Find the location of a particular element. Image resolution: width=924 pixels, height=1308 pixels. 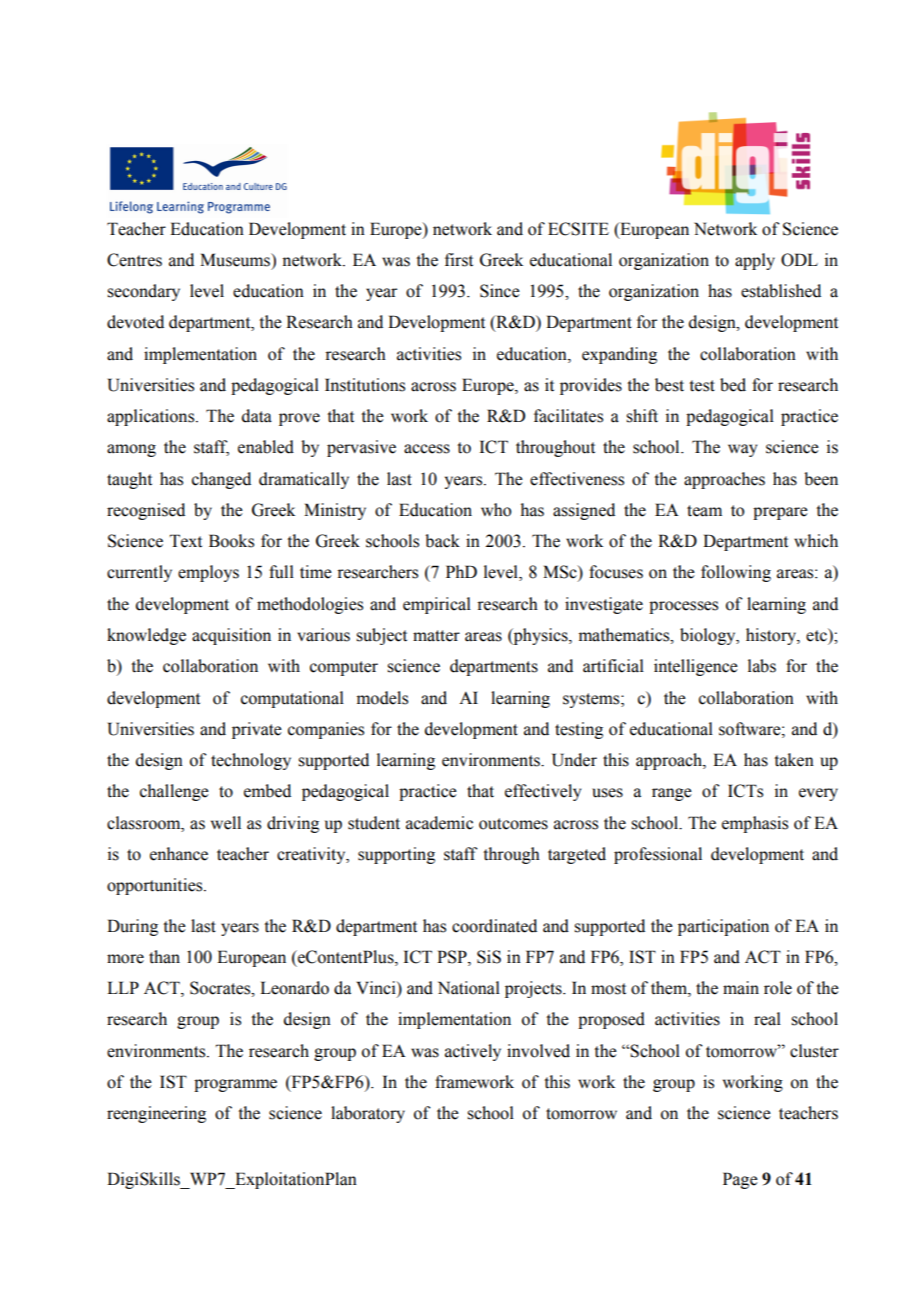

changed is located at coordinates (221, 480).
